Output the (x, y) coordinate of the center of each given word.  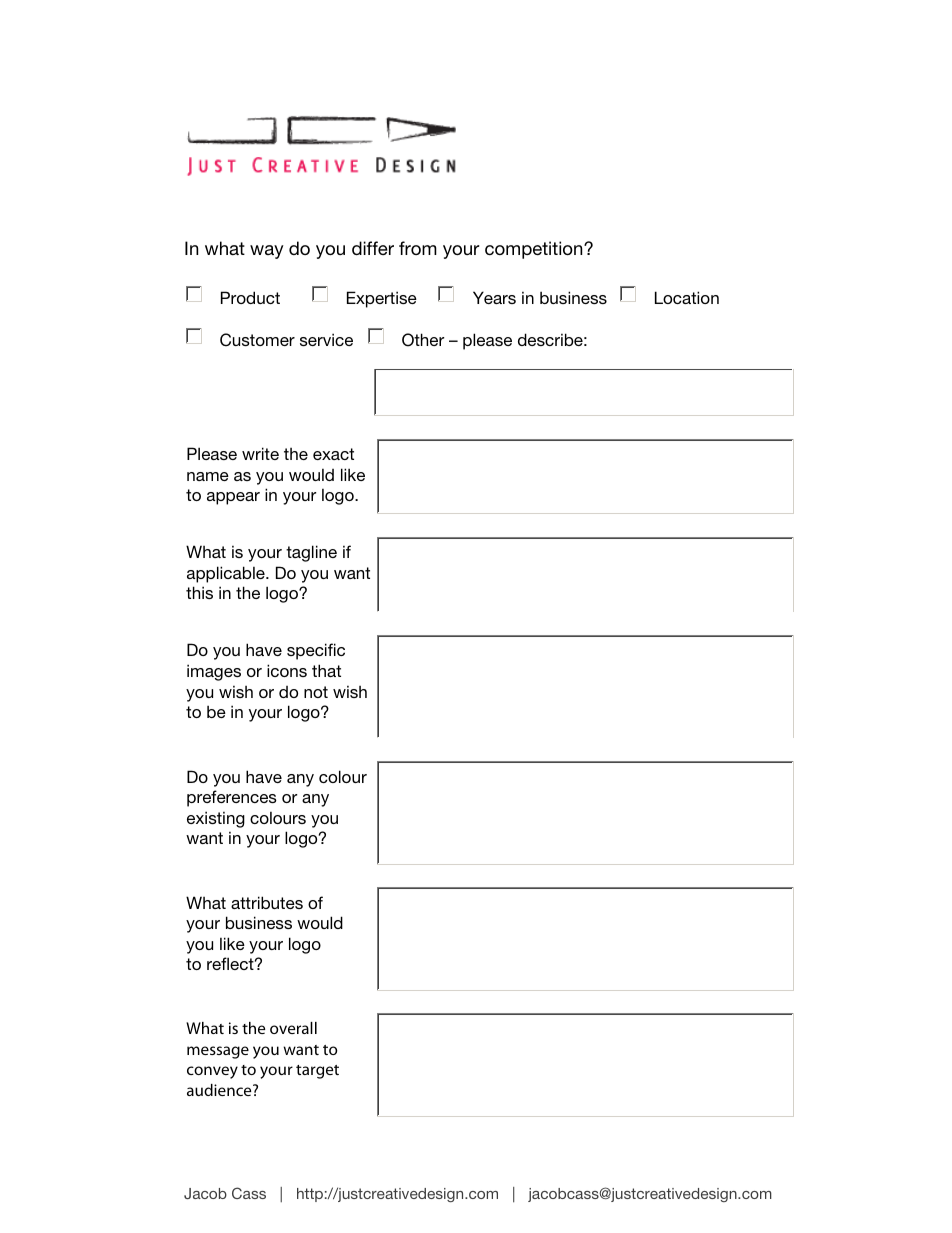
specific (316, 651)
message (218, 1052)
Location (687, 297)
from (418, 248)
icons (287, 670)
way (267, 252)
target (317, 1072)
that (326, 670)
